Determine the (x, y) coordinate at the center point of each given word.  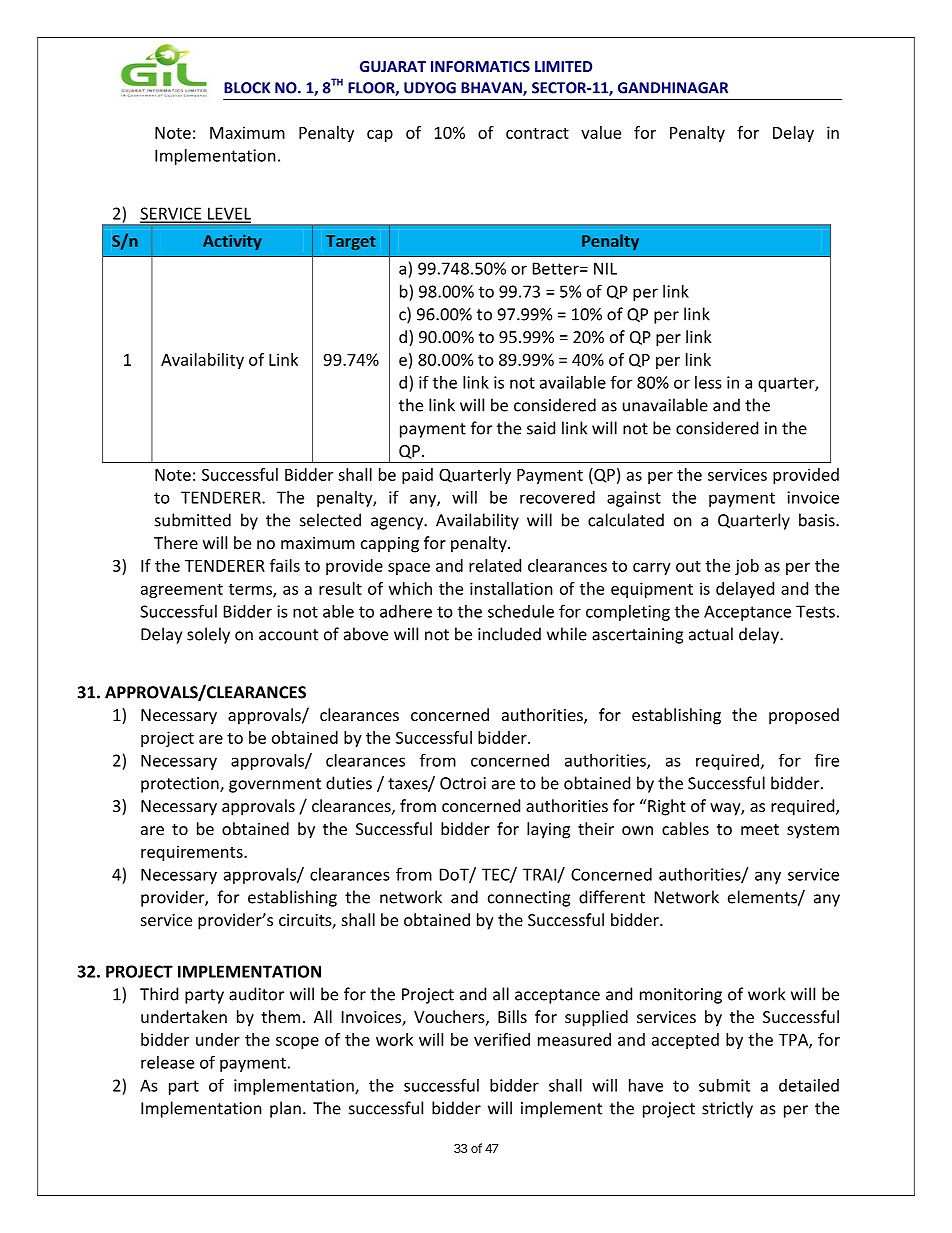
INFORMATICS (480, 66)
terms (251, 590)
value (601, 132)
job (747, 567)
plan (285, 1109)
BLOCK (247, 88)
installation (511, 588)
